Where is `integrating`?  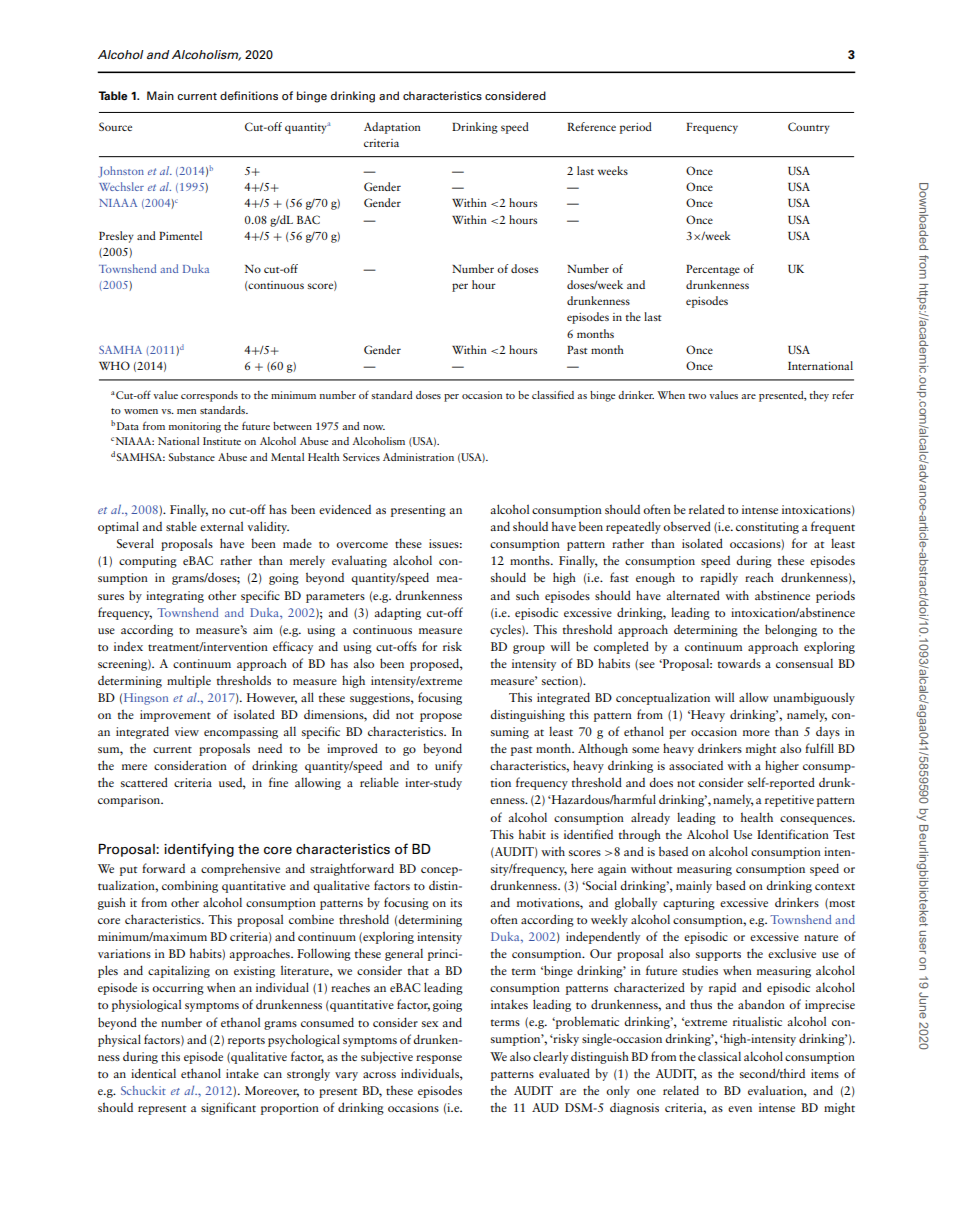 integrating is located at coordinates (175, 597).
